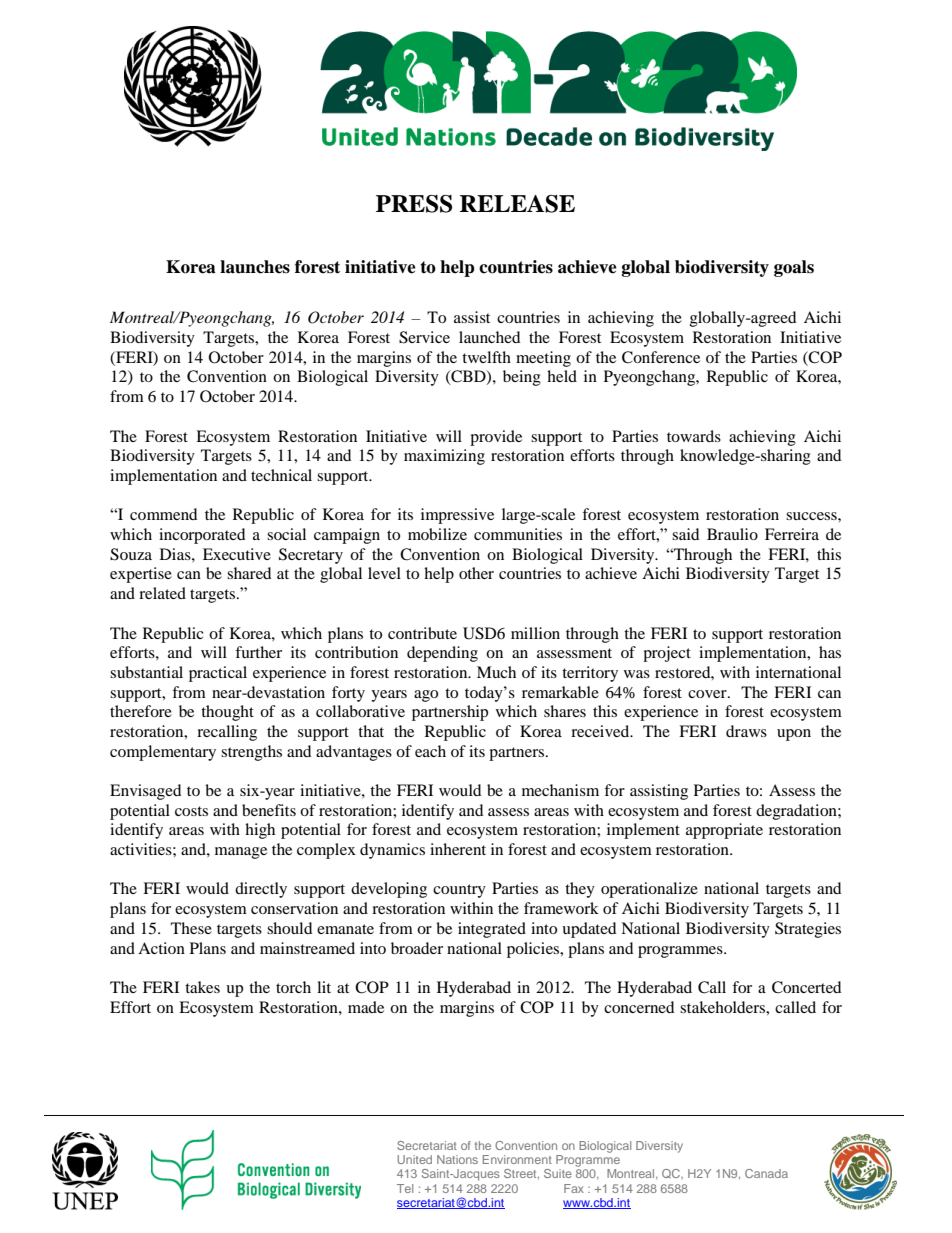 Image resolution: width=952 pixels, height=1233 pixels. What do you see at coordinates (794, 268) in the screenshot?
I see `goals` at bounding box center [794, 268].
